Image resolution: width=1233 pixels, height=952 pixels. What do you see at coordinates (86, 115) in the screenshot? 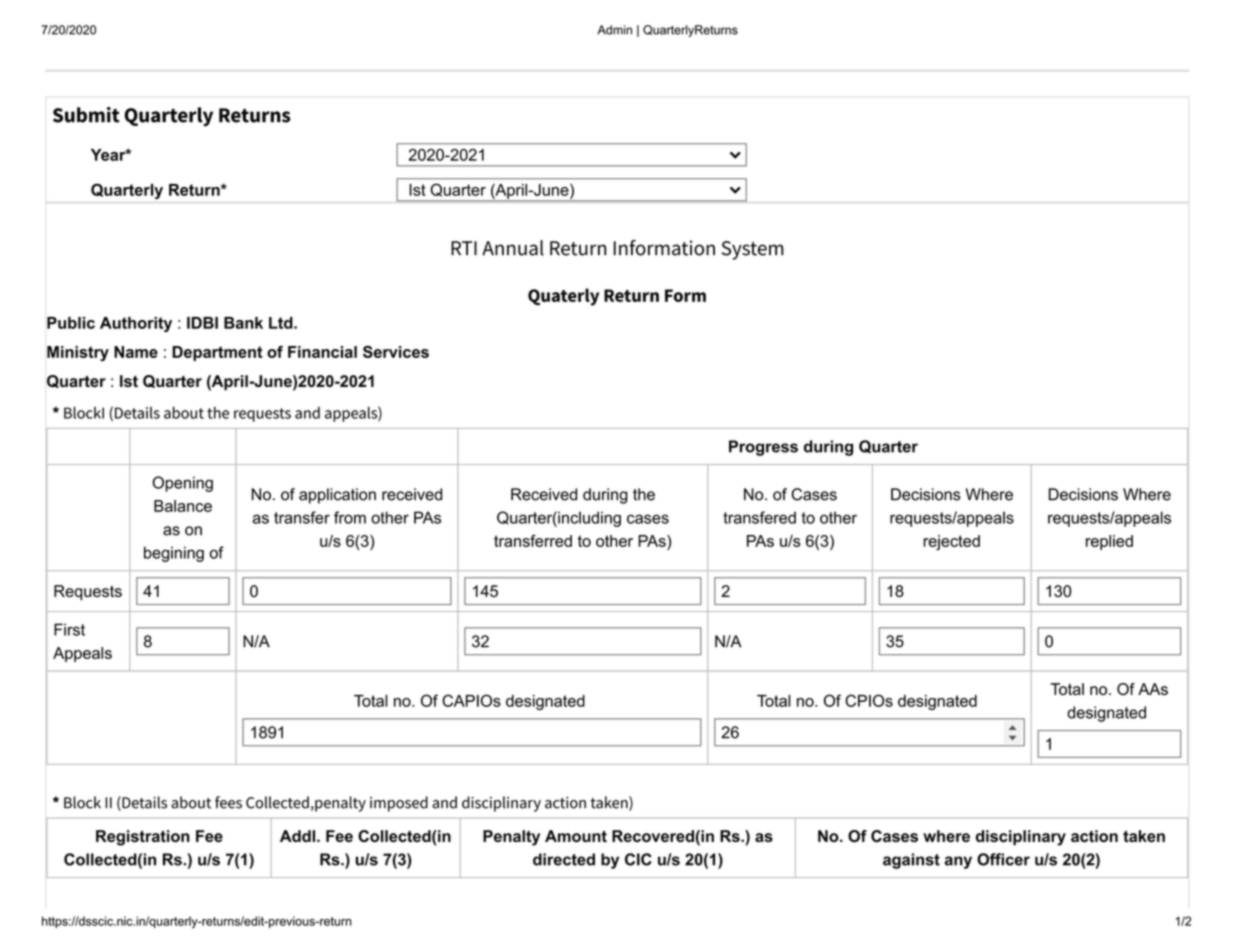
I see `Submit` at bounding box center [86, 115].
